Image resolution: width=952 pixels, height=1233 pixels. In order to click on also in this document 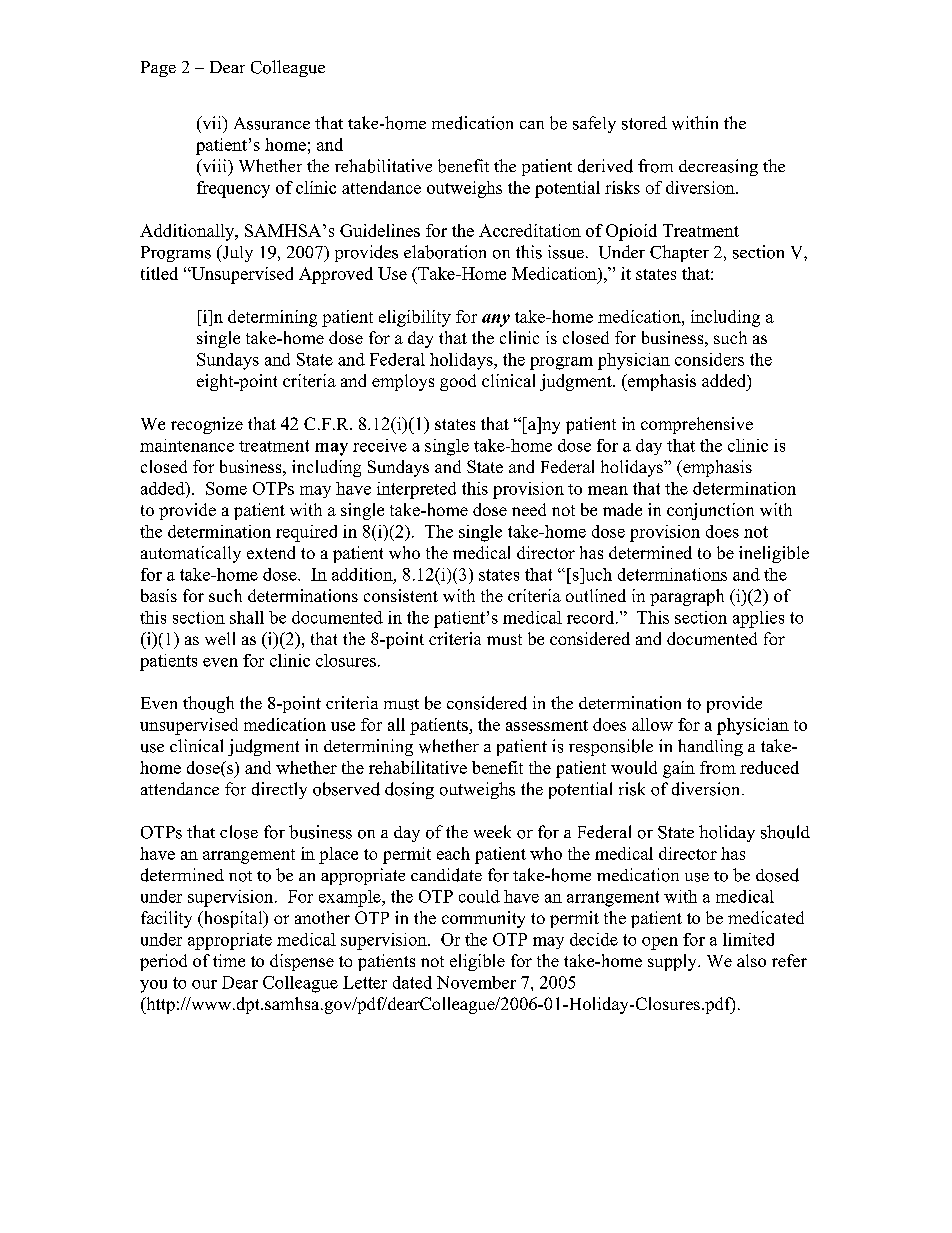, I will do `click(751, 960)`.
